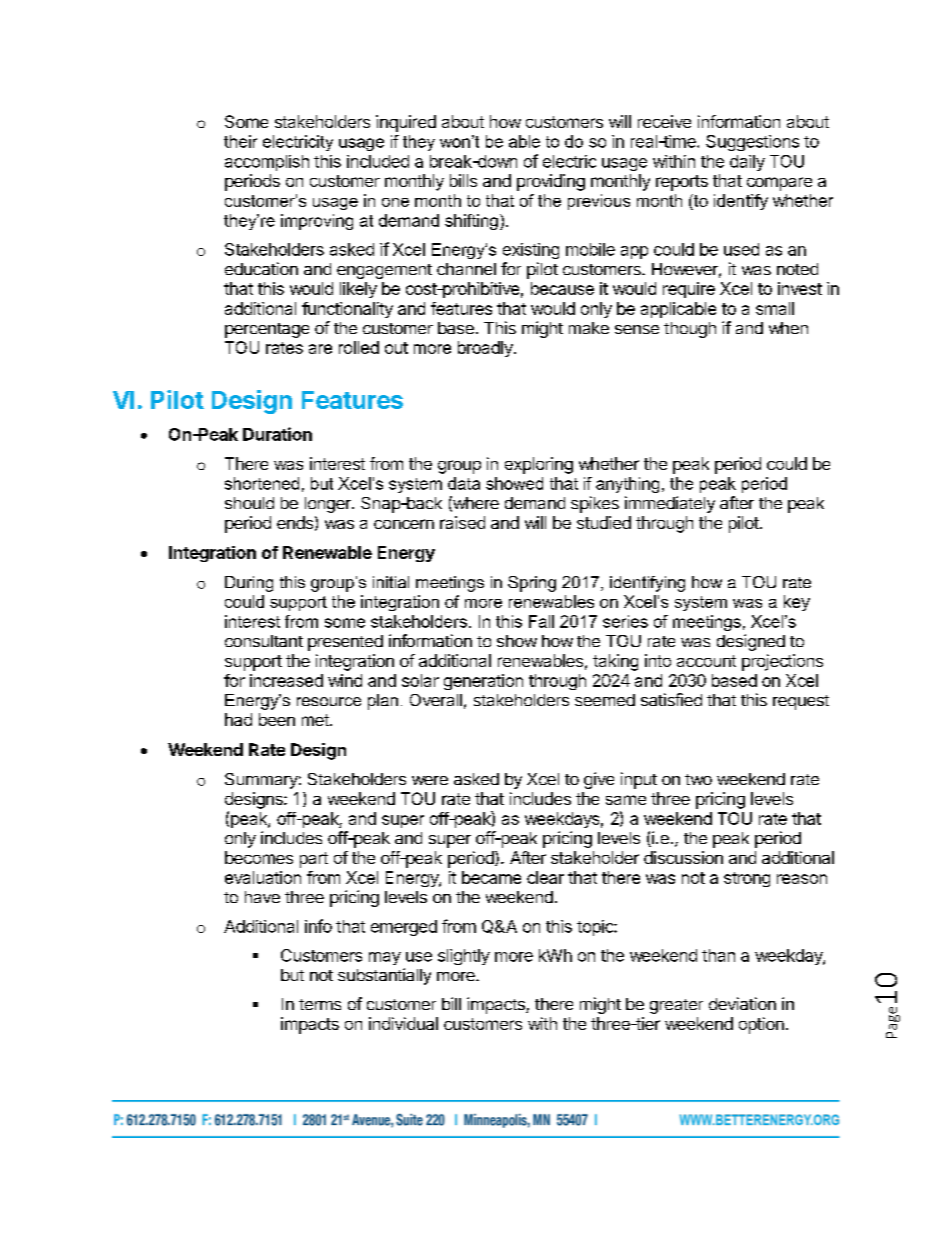  I want to click on key, so click(797, 603).
